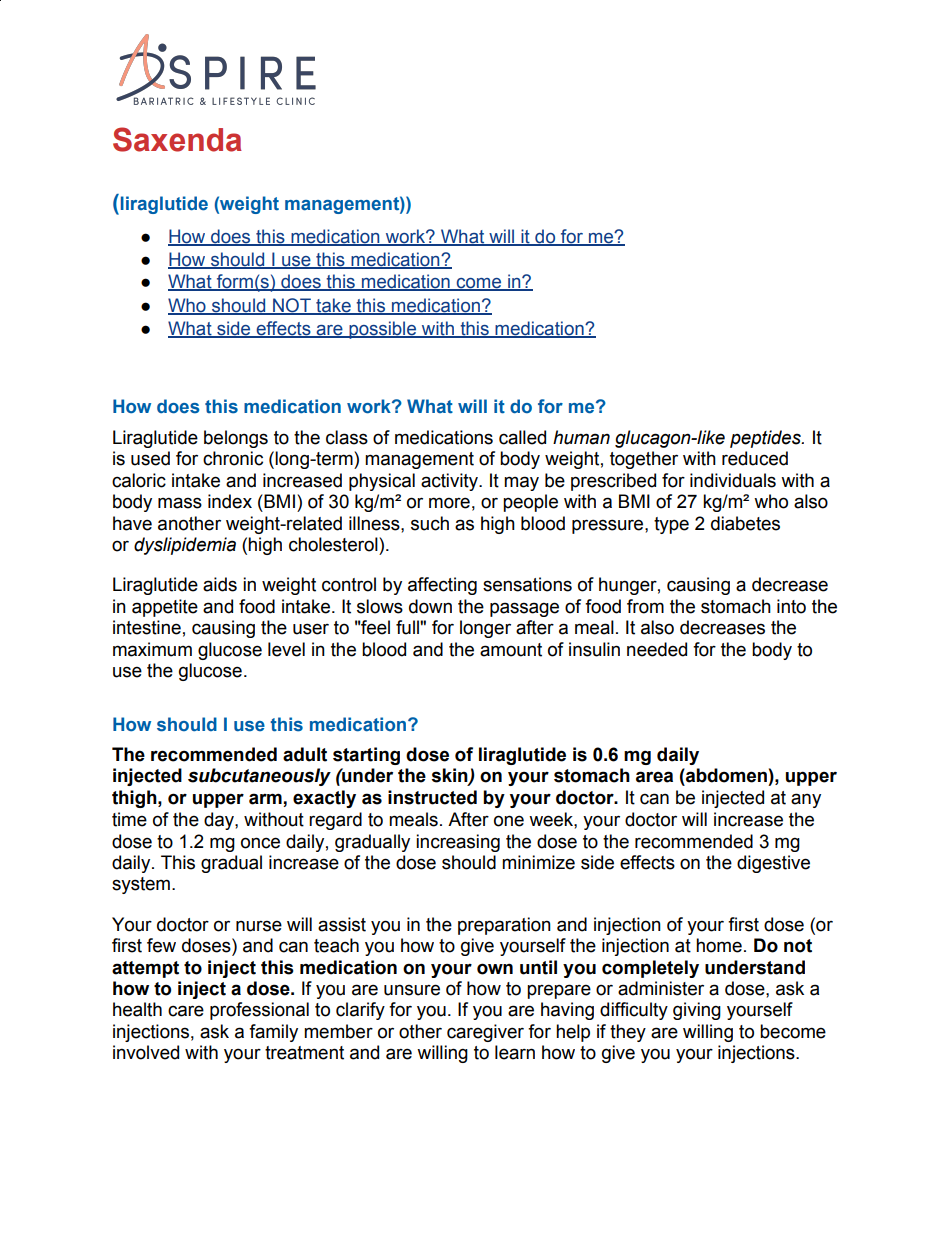 This page has width=952, height=1233. I want to click on maximum, so click(152, 649).
